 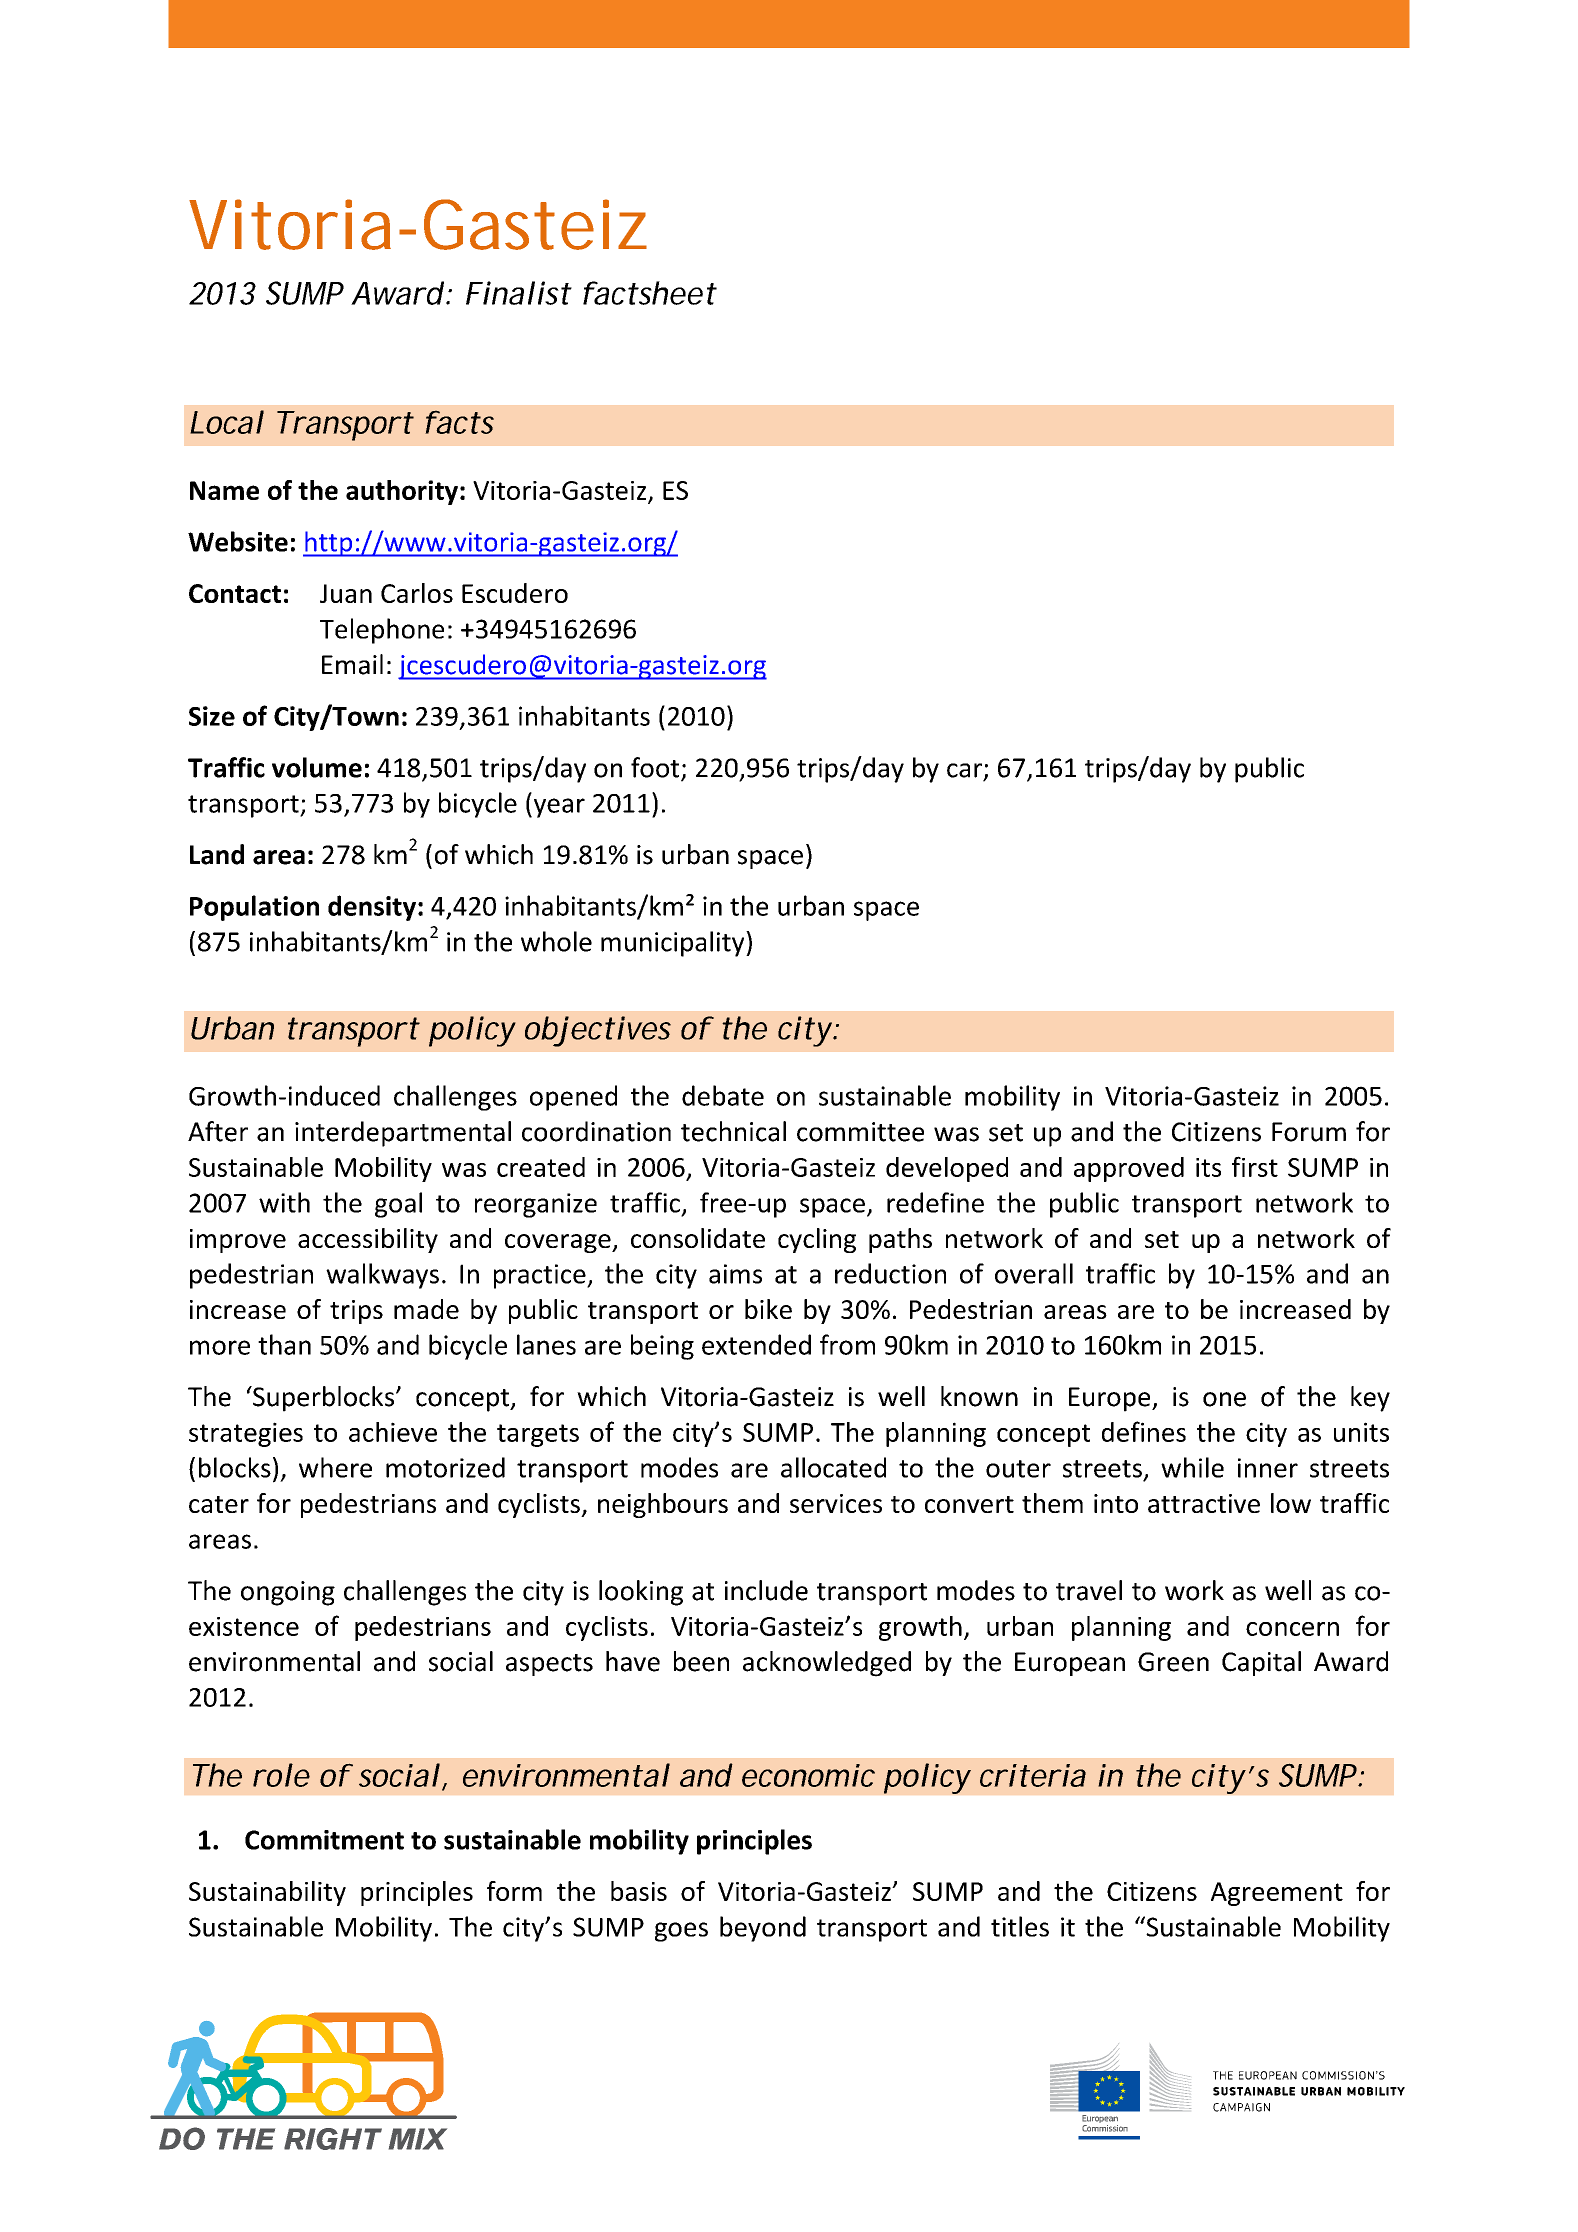 What do you see at coordinates (674, 944) in the screenshot?
I see `municipality` at bounding box center [674, 944].
